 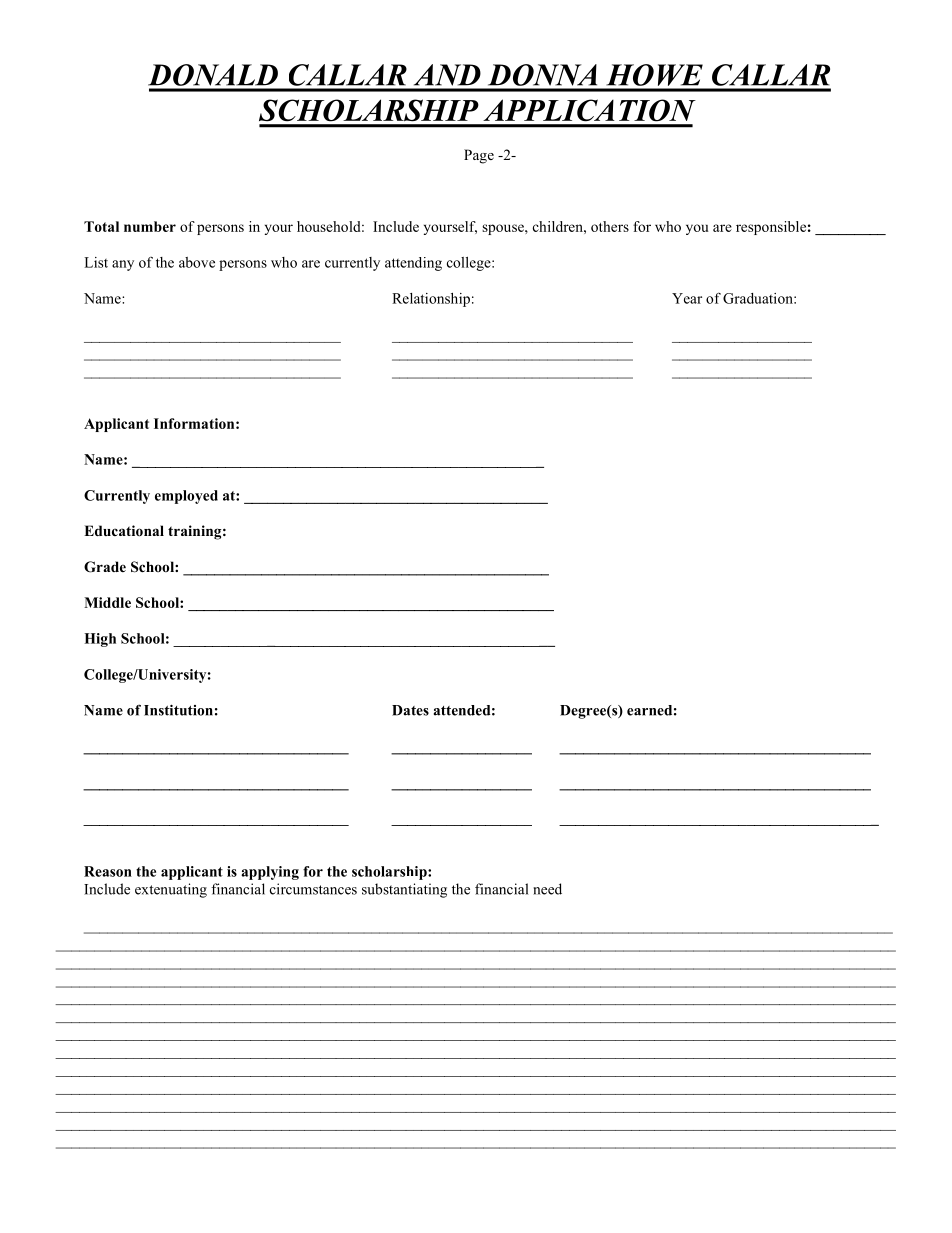 I want to click on substantiating, so click(x=404, y=890).
